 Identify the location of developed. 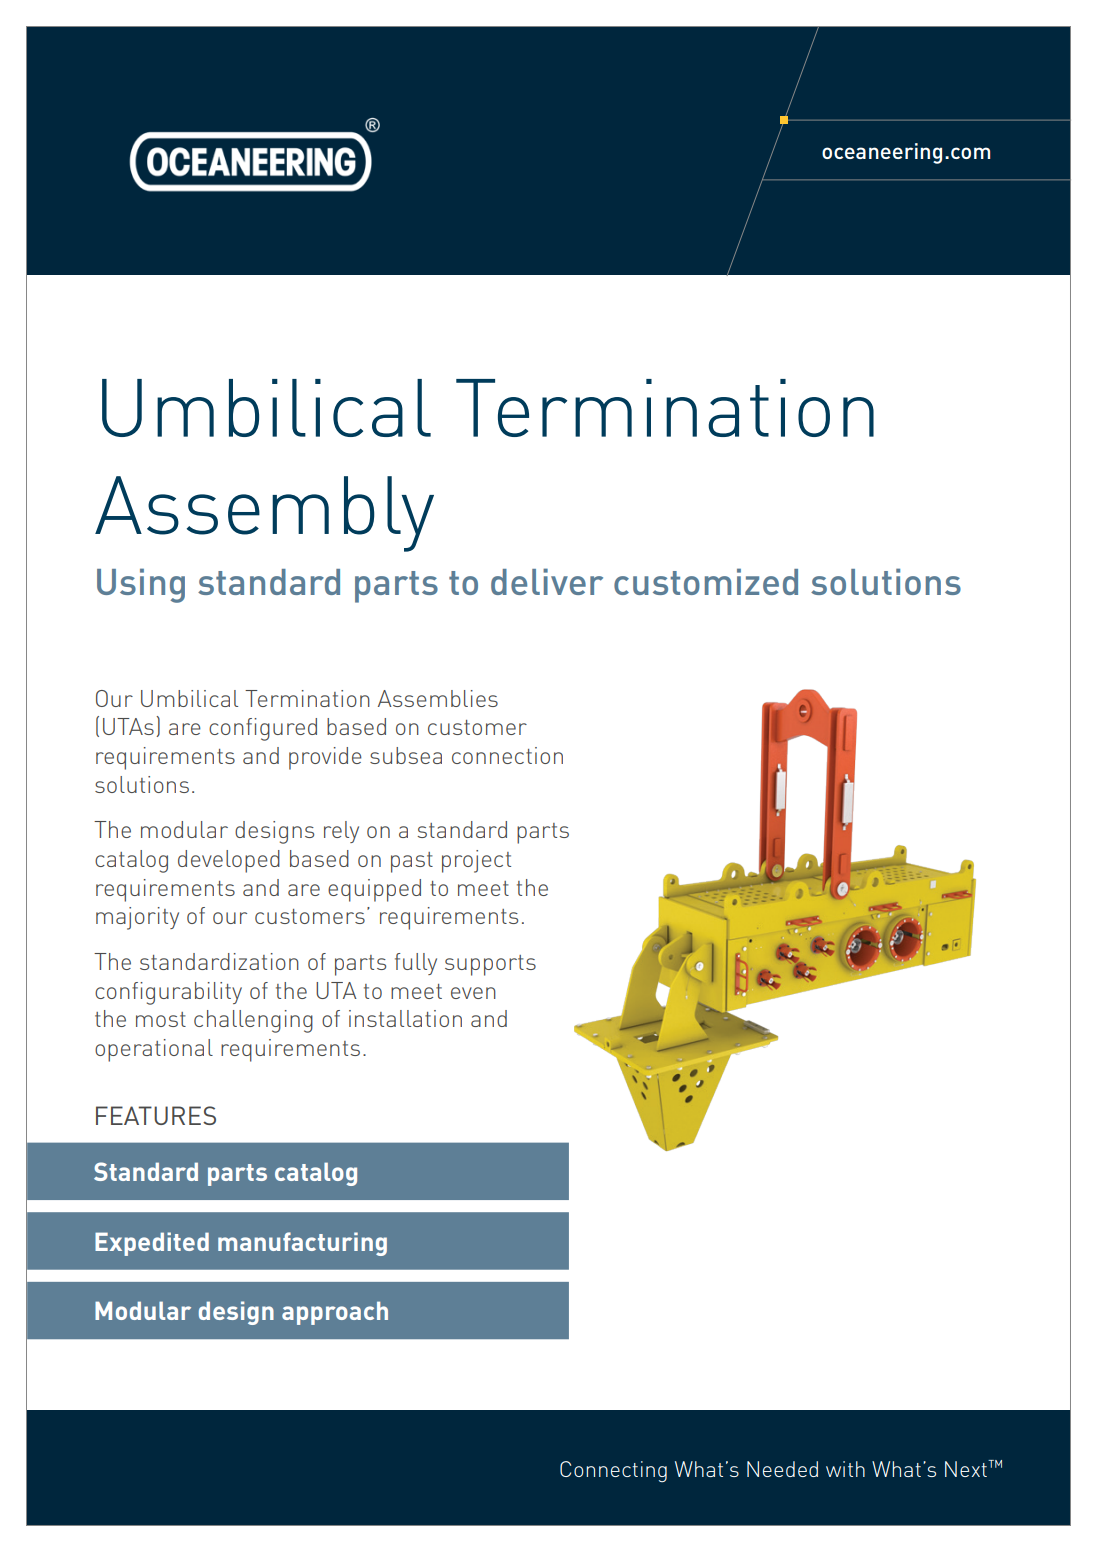
(229, 861).
